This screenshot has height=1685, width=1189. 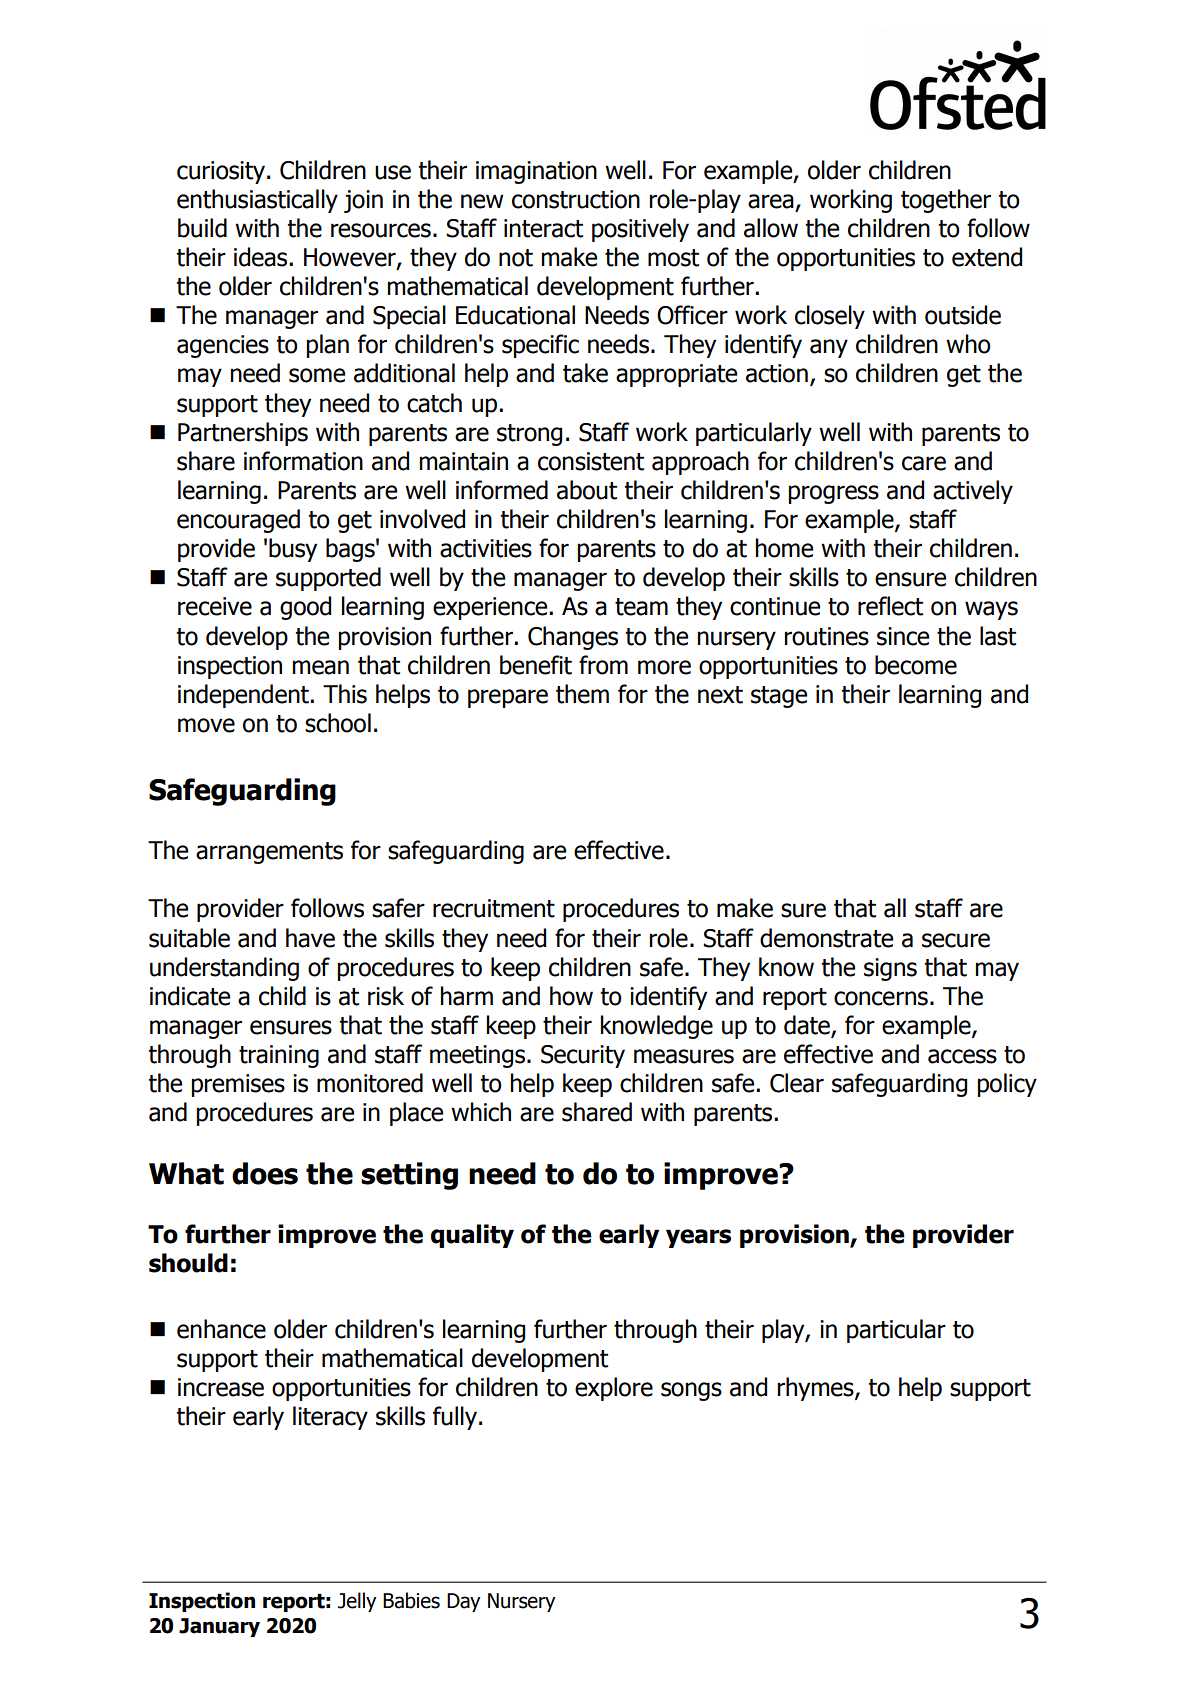 What do you see at coordinates (257, 201) in the screenshot?
I see `enthusiastically` at bounding box center [257, 201].
